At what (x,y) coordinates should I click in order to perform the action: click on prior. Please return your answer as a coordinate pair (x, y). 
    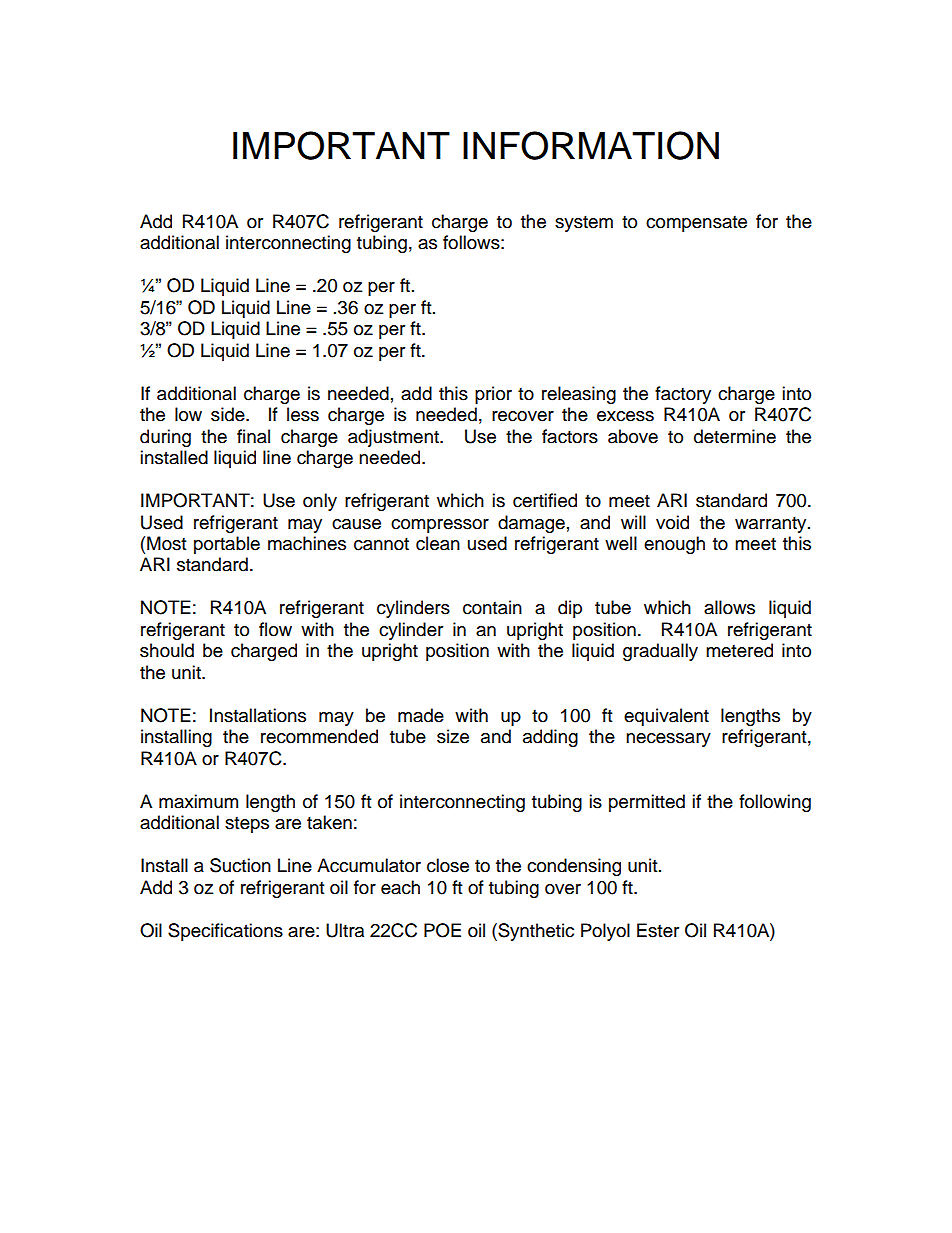
    Looking at the image, I should click on (493, 395).
